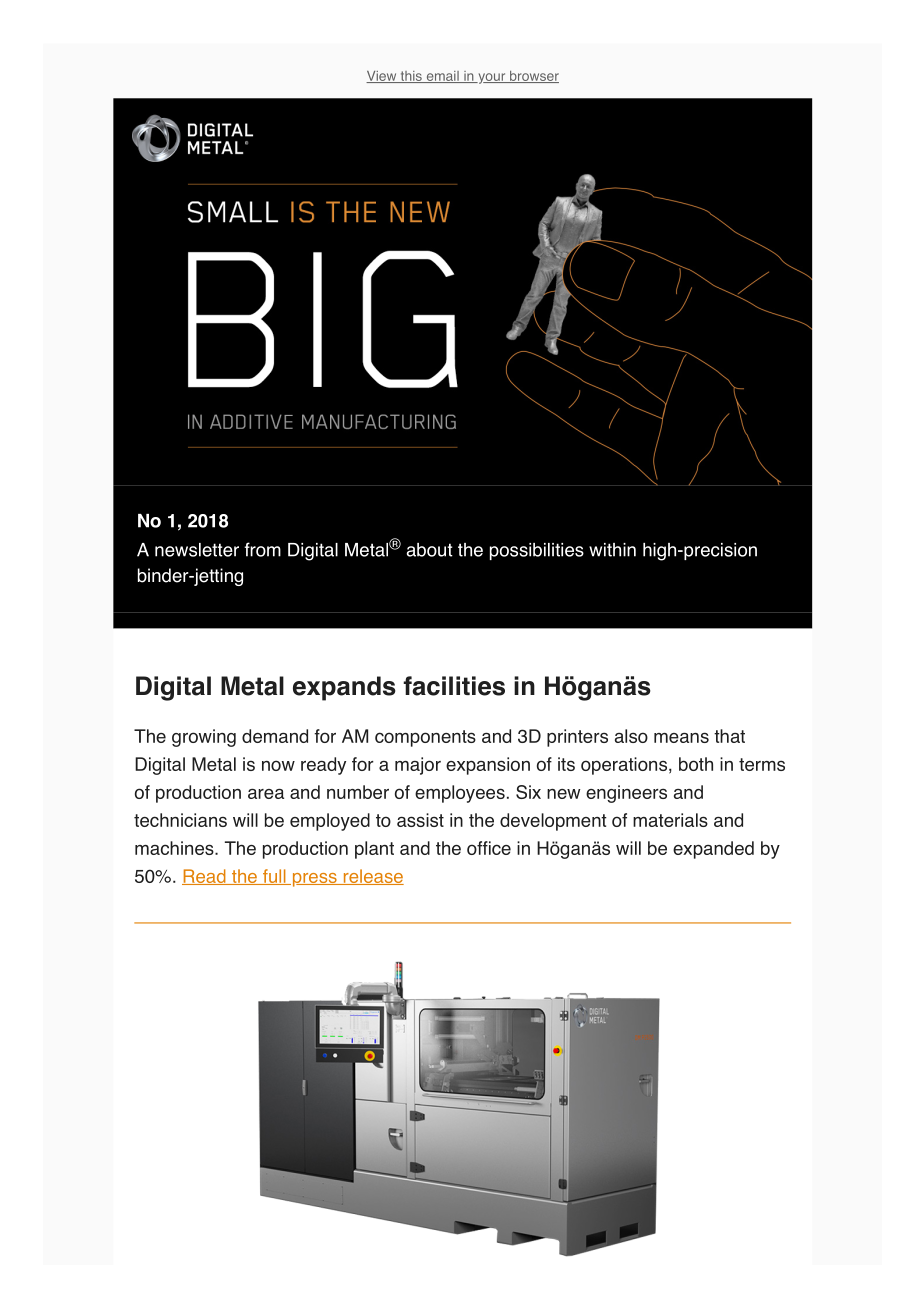  What do you see at coordinates (197, 550) in the page?
I see `newsletter` at bounding box center [197, 550].
